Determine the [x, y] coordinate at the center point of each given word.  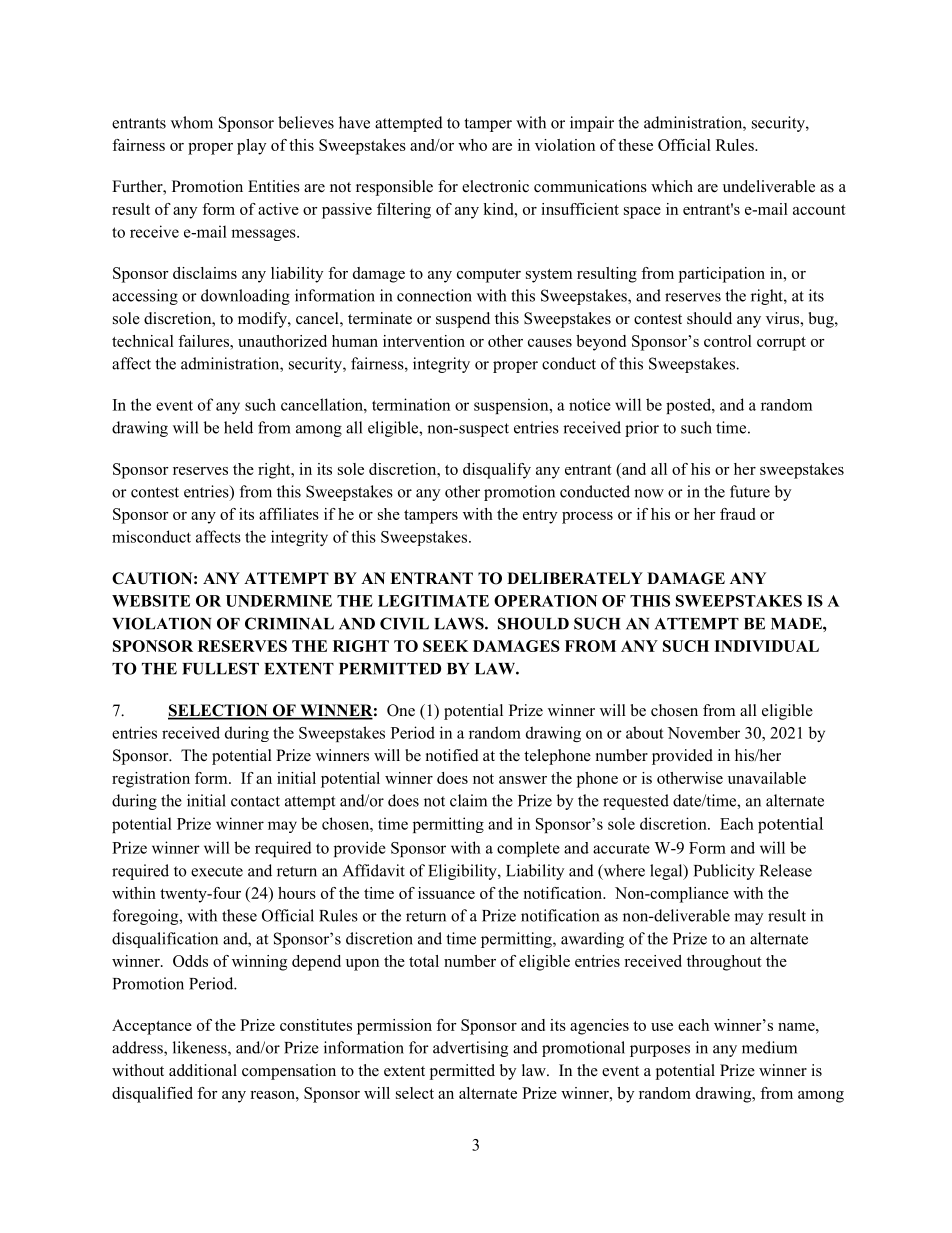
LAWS [460, 623]
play [251, 147]
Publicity [724, 872]
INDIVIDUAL [766, 646]
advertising [470, 1049]
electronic [495, 186]
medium [769, 1047]
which [672, 186]
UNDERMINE [279, 601]
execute [217, 871]
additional [203, 1070]
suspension [512, 406]
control [728, 341]
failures [204, 341]
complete [528, 849]
